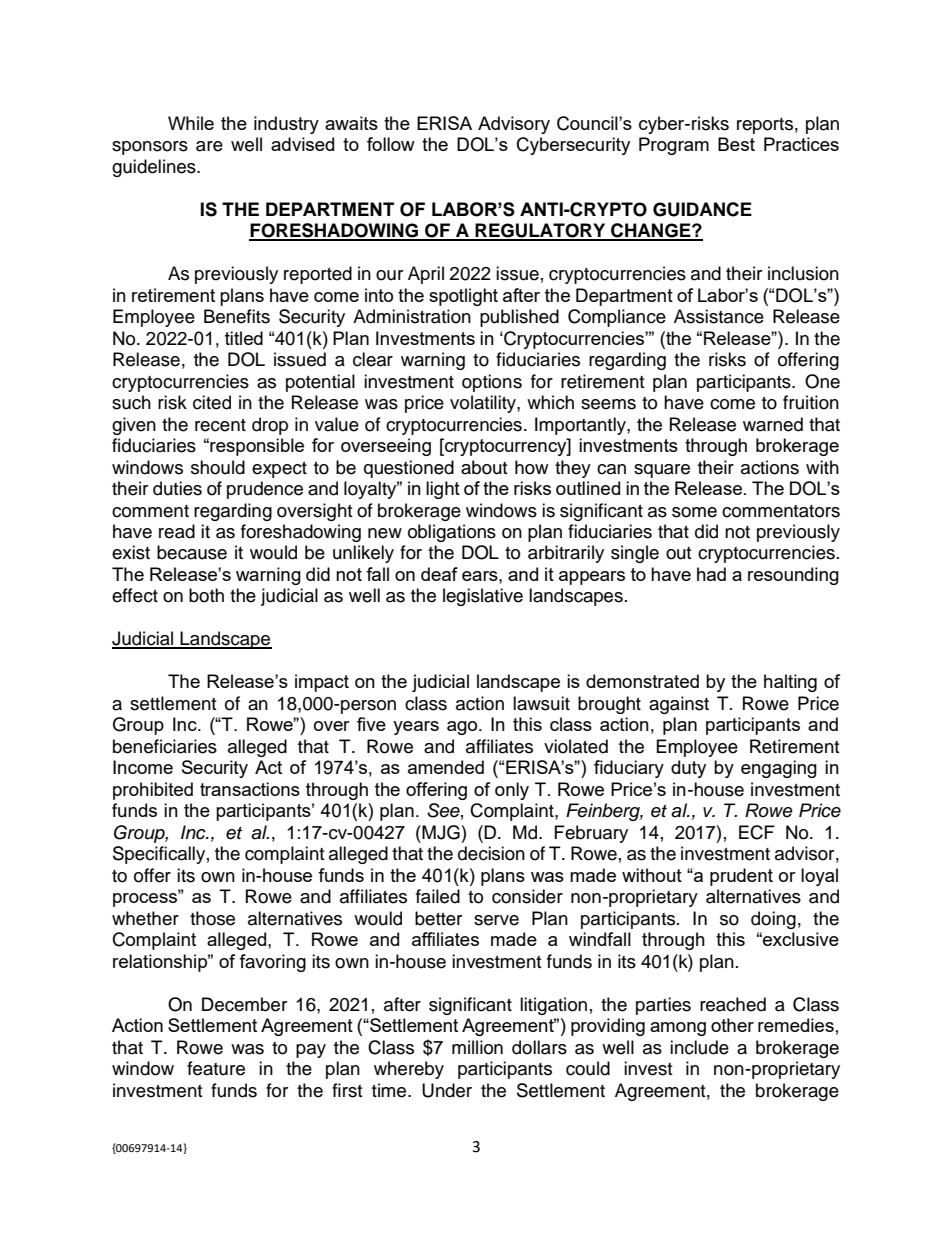 This document has height=1233, width=952. I want to click on legislative, so click(483, 597).
